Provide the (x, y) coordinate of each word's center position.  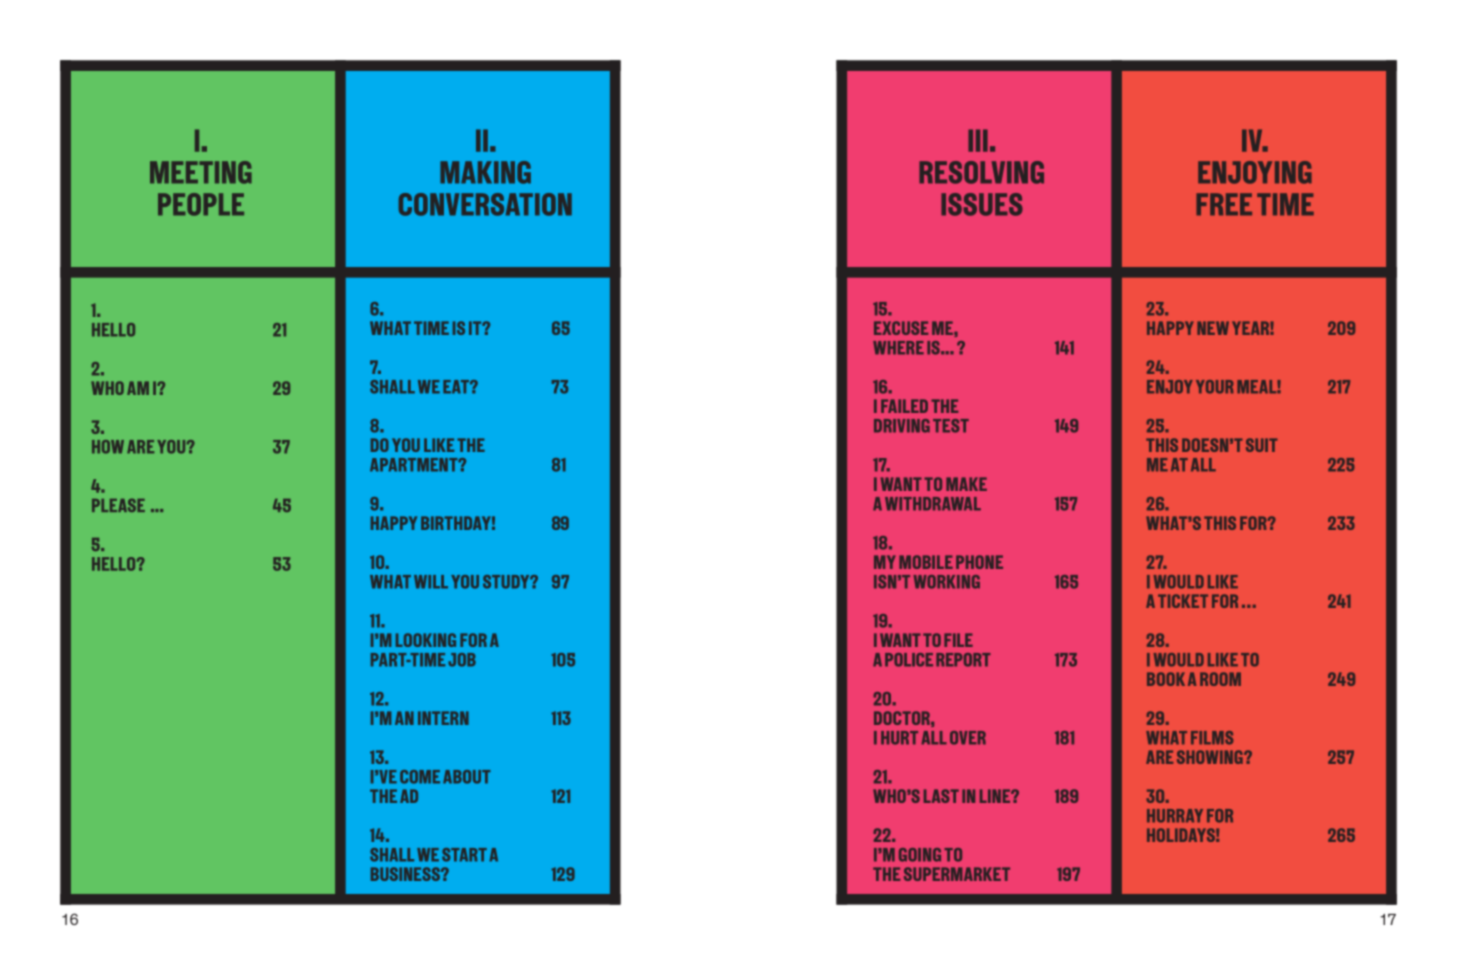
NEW (1213, 328)
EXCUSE (901, 328)
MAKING (485, 172)
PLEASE (118, 505)
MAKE (966, 484)
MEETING (201, 172)
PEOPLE (201, 204)
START (464, 855)
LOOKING (426, 640)
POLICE (909, 660)
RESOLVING (981, 172)
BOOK (1166, 679)
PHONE (979, 562)
